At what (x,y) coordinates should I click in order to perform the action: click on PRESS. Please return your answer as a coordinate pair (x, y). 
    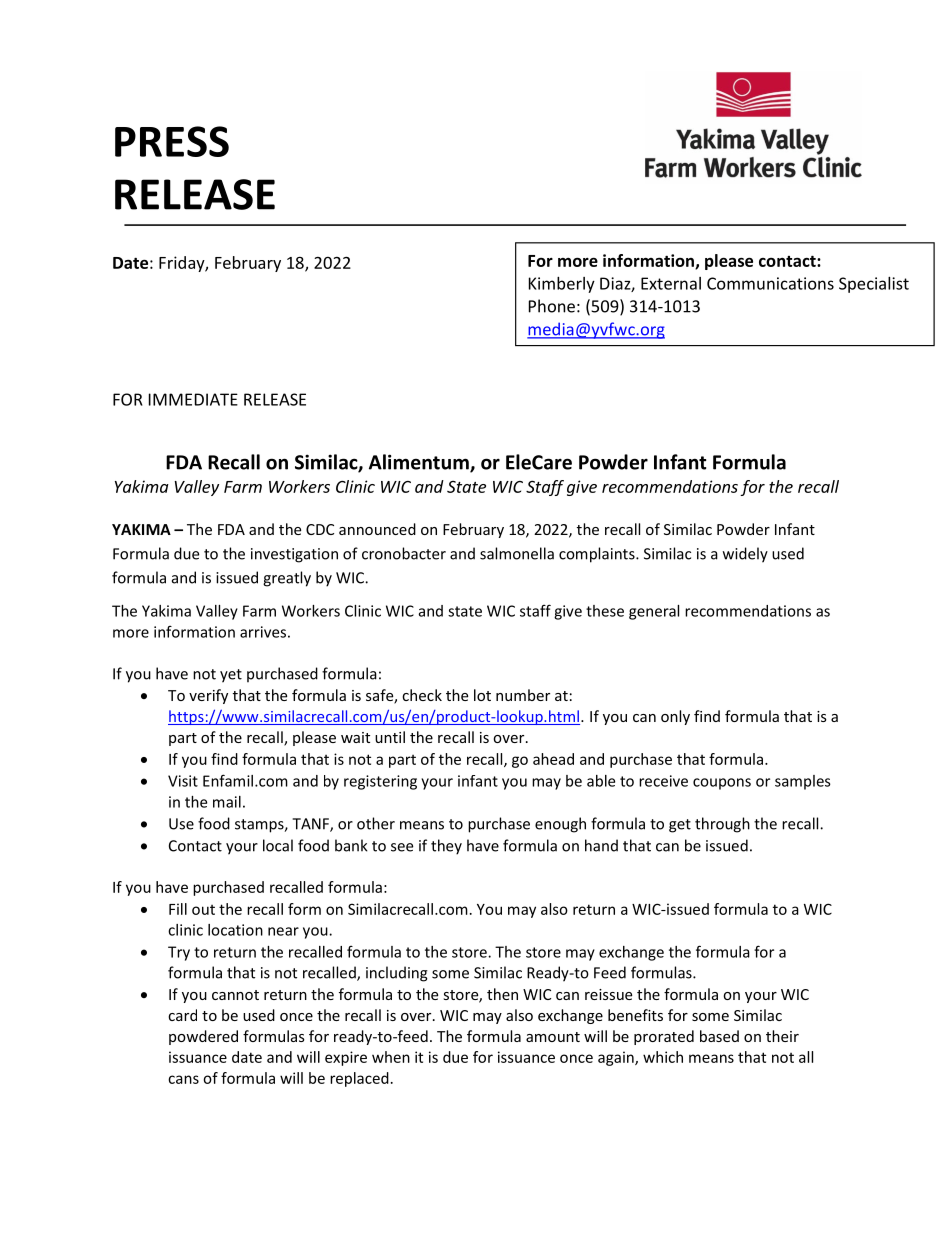
    Looking at the image, I should click on (172, 141).
